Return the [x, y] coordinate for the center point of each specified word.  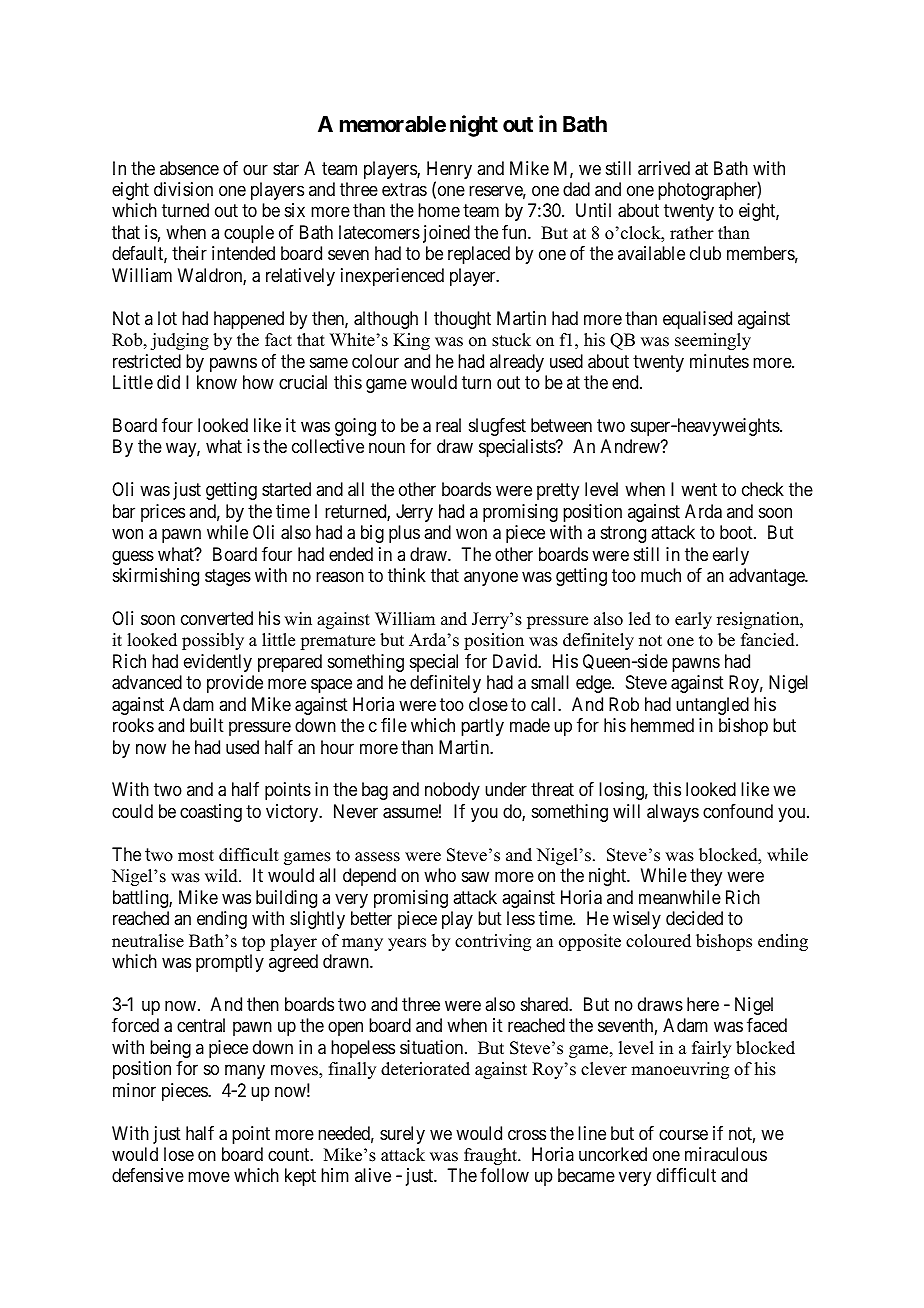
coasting [211, 813]
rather [692, 233]
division [183, 189]
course [683, 1134]
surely [402, 1135]
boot [737, 532]
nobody [452, 791]
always [673, 813]
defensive [148, 1175]
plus [404, 534]
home [439, 210]
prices [163, 513]
